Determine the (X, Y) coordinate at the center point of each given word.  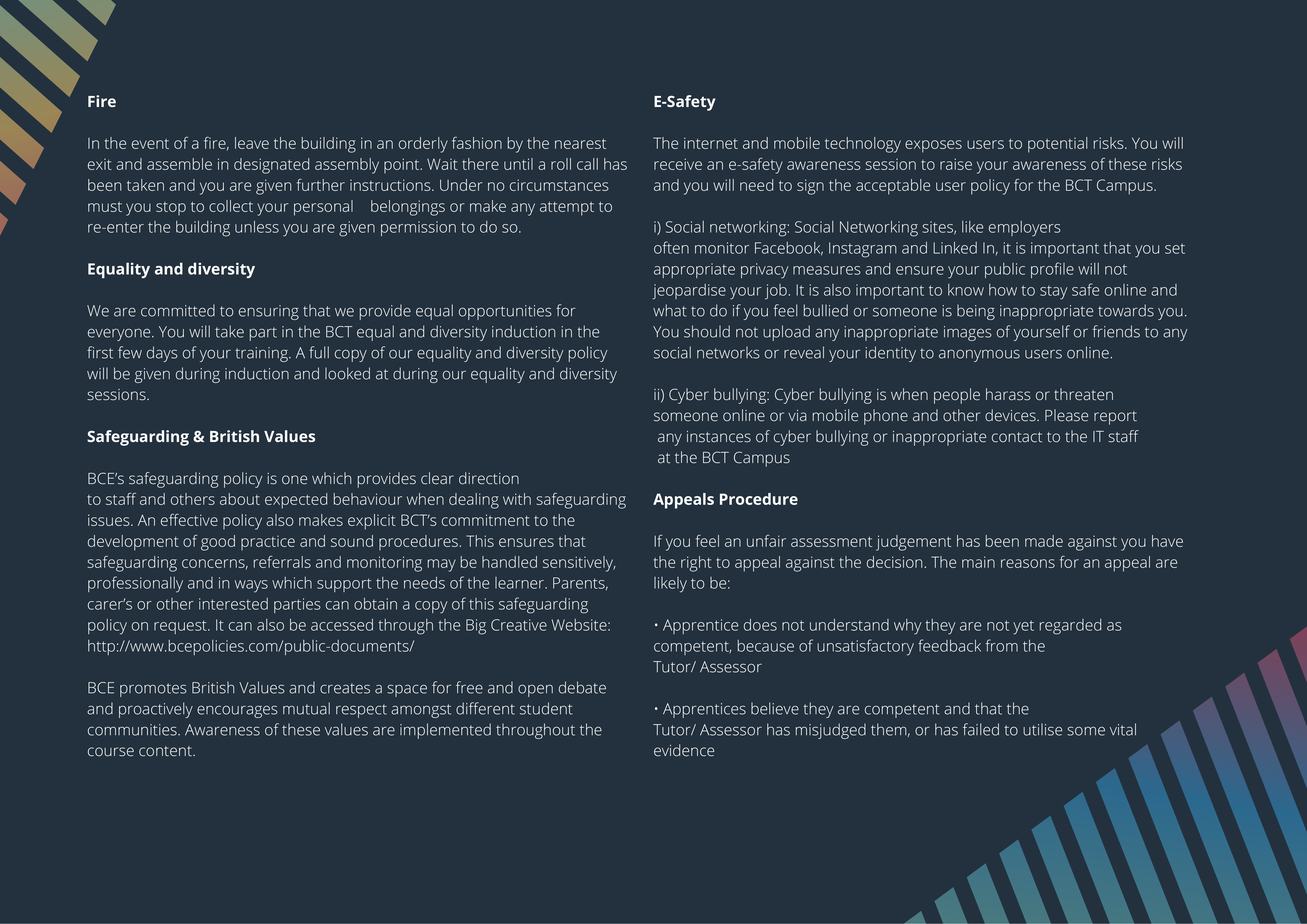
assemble (179, 164)
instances (719, 437)
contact (1017, 437)
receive (678, 164)
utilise (1042, 729)
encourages (237, 711)
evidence (684, 750)
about (240, 499)
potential (1058, 145)
